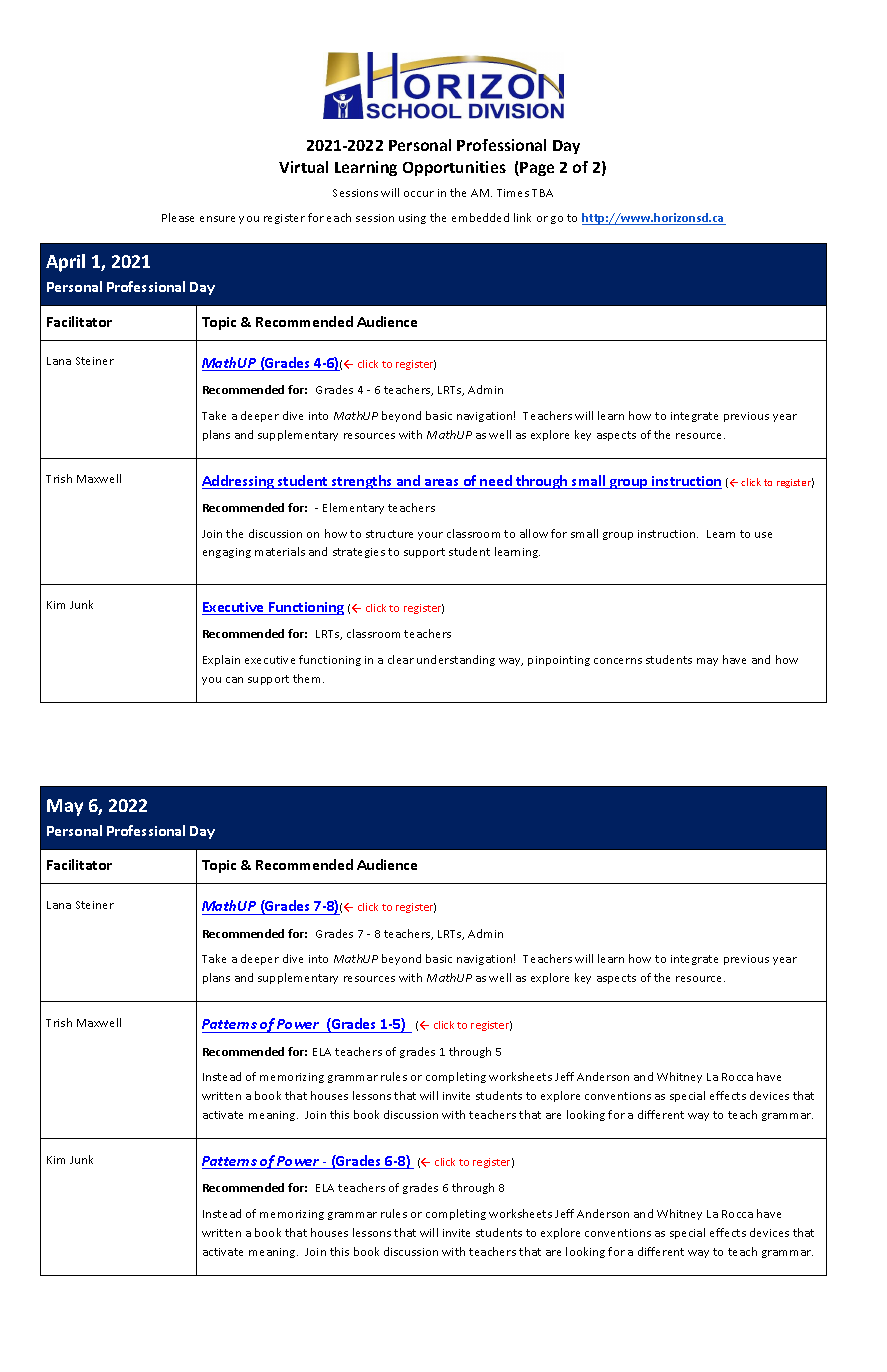 The image size is (887, 1372). What do you see at coordinates (178, 217) in the screenshot?
I see `Please` at bounding box center [178, 217].
